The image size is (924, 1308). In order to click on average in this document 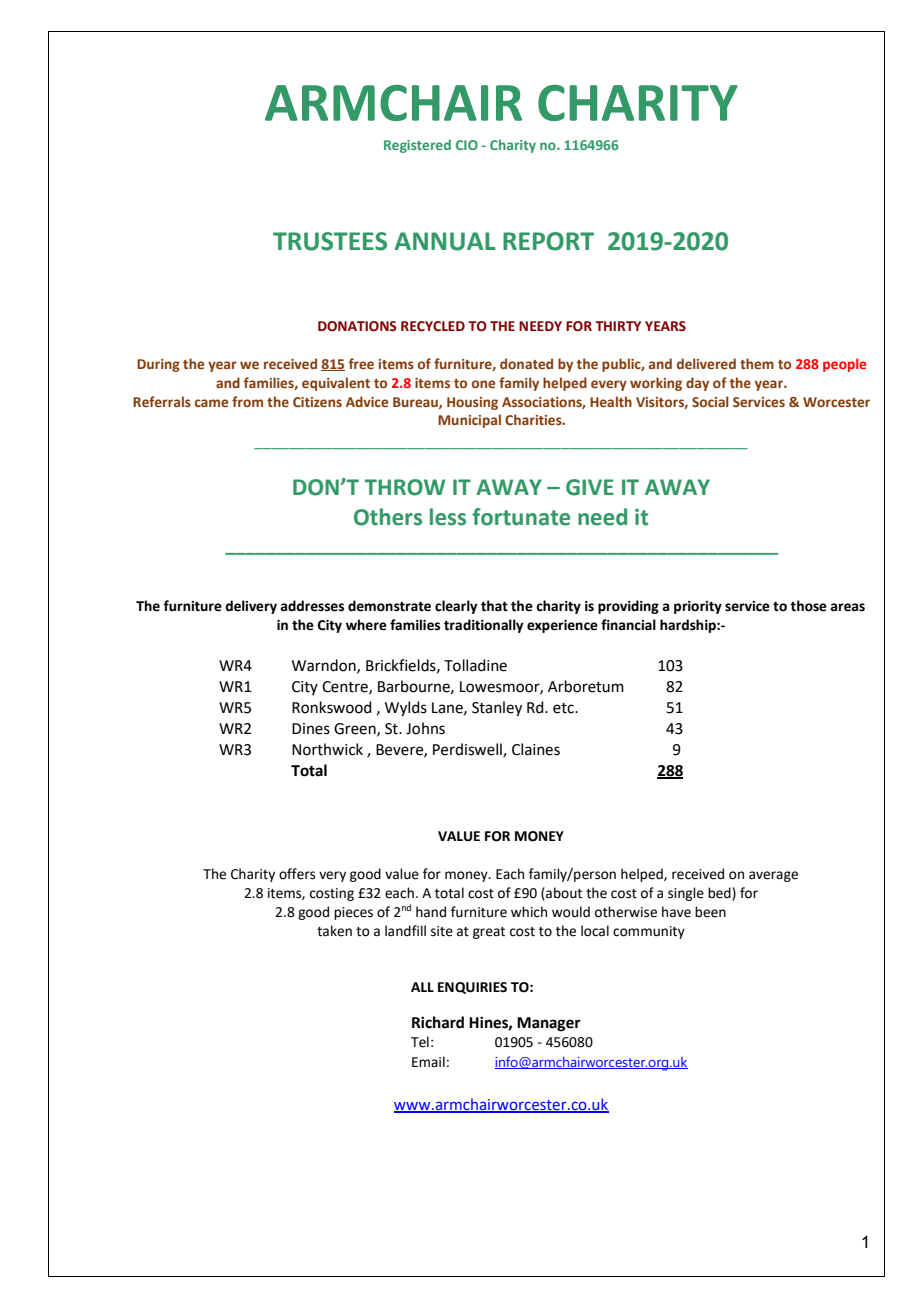, I will do `click(773, 876)`.
